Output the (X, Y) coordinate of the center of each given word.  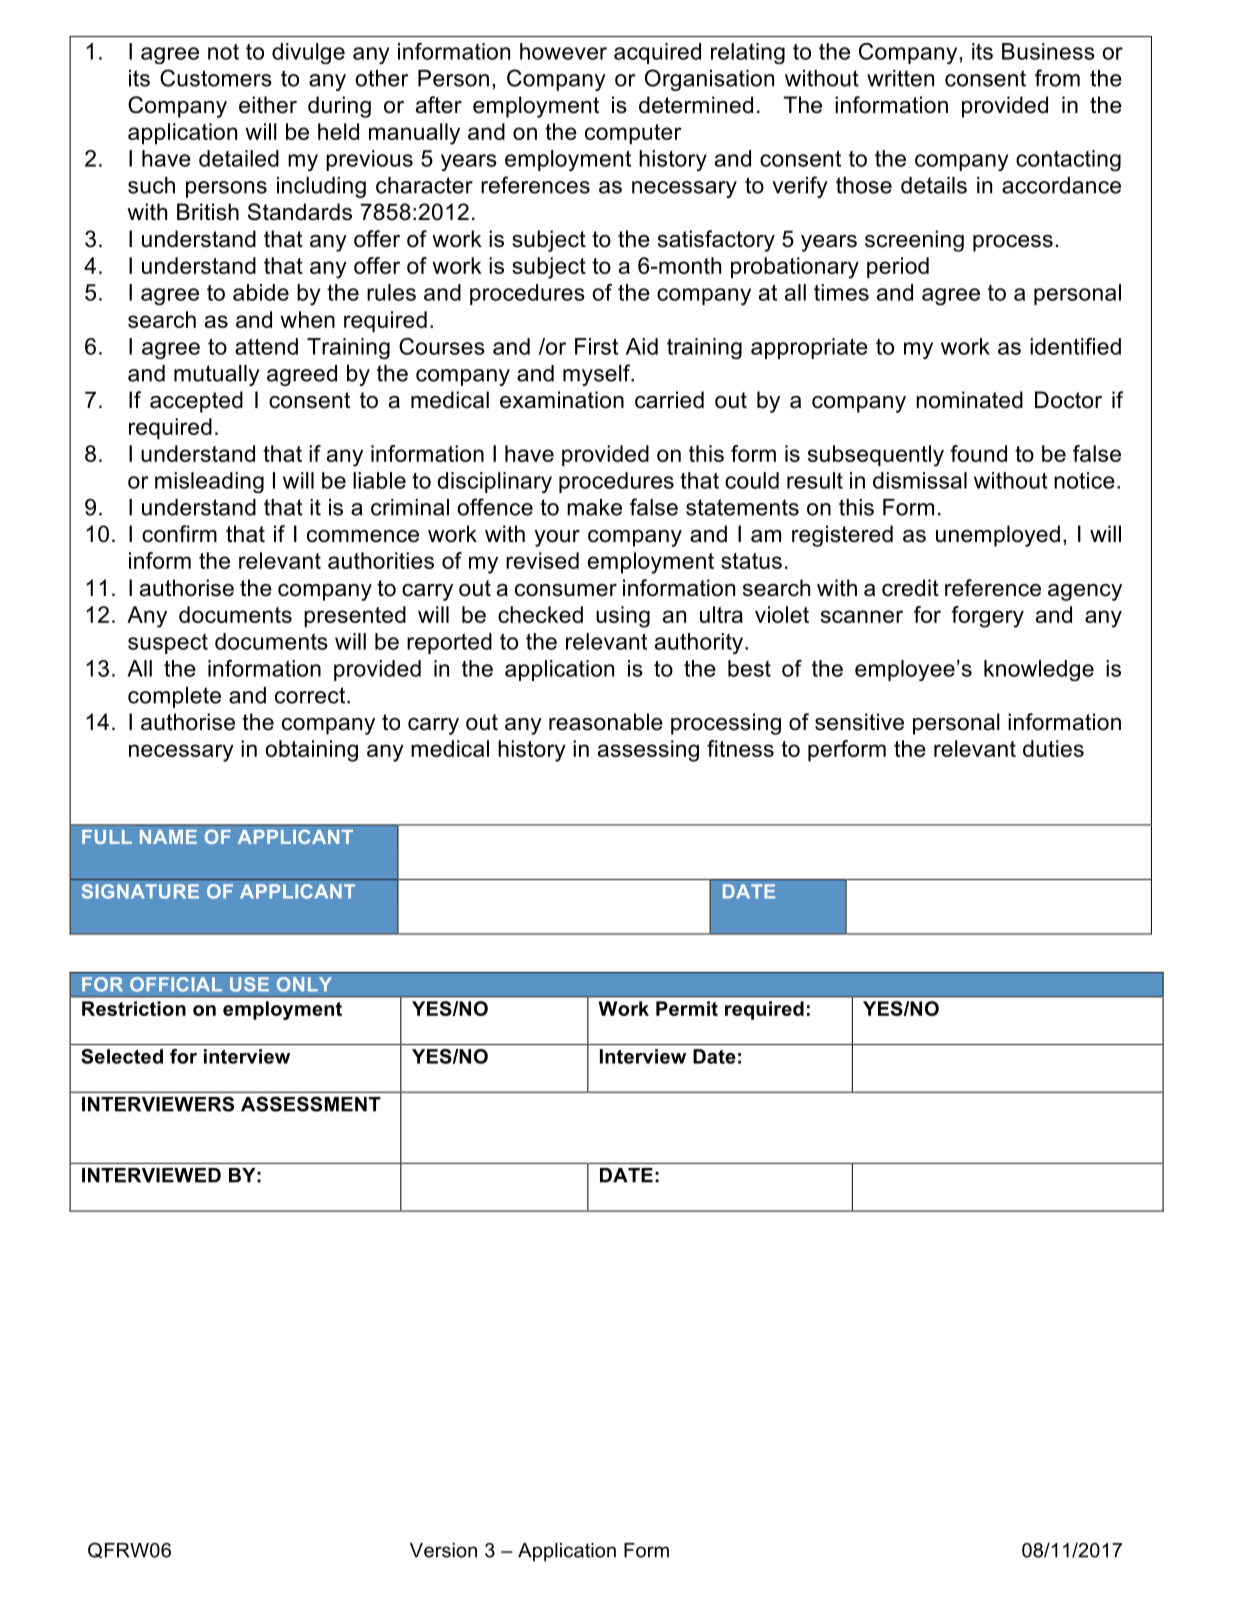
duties (1053, 748)
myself (598, 375)
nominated (969, 400)
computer (633, 134)
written (900, 78)
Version (443, 1550)
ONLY (304, 984)
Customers (216, 78)
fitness (740, 748)
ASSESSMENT (311, 1104)
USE (249, 984)
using (623, 617)
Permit (687, 1008)
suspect (168, 644)
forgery (987, 617)
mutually (217, 375)
